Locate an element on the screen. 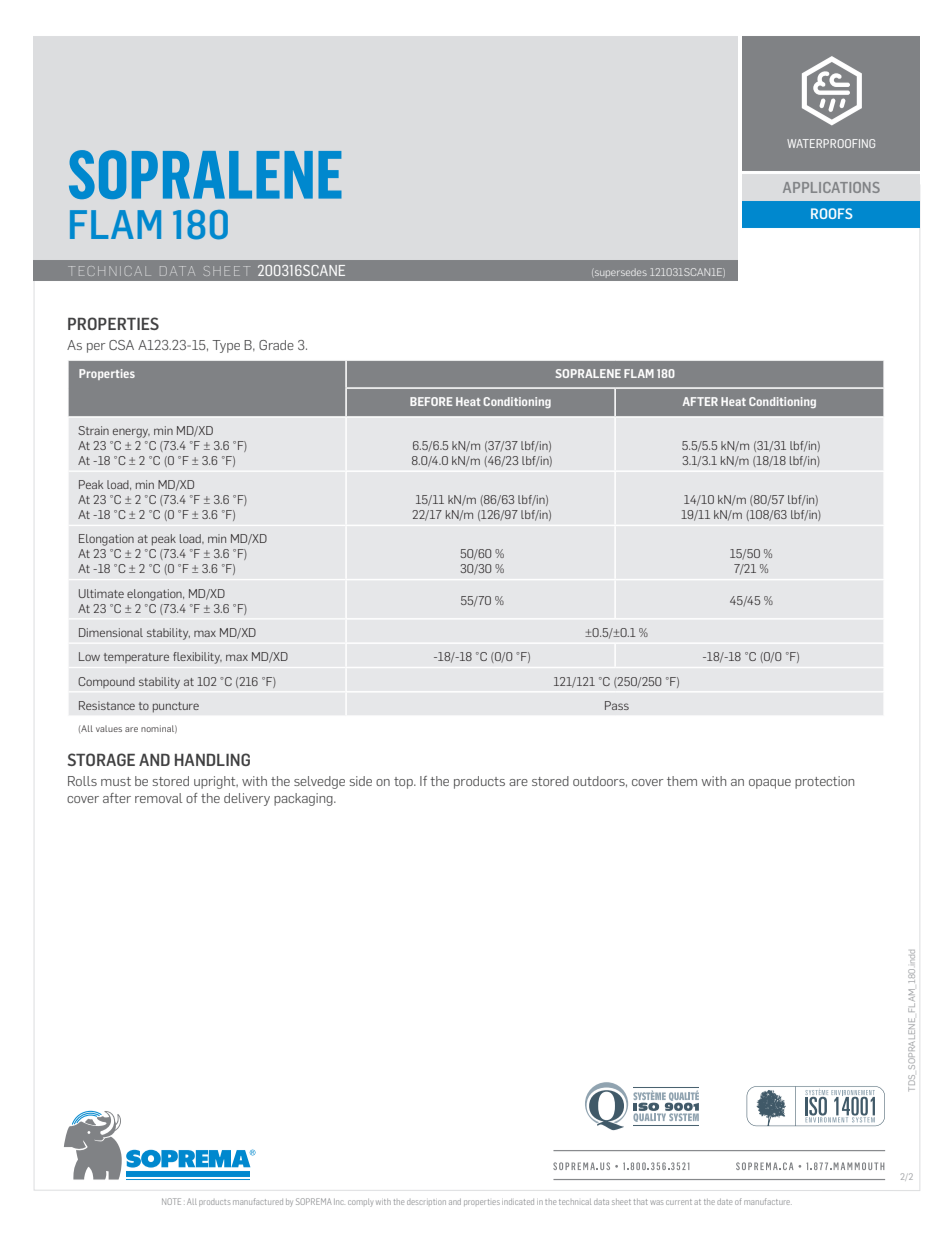 The width and height of the screenshot is (952, 1233). Grade is located at coordinates (276, 345).
